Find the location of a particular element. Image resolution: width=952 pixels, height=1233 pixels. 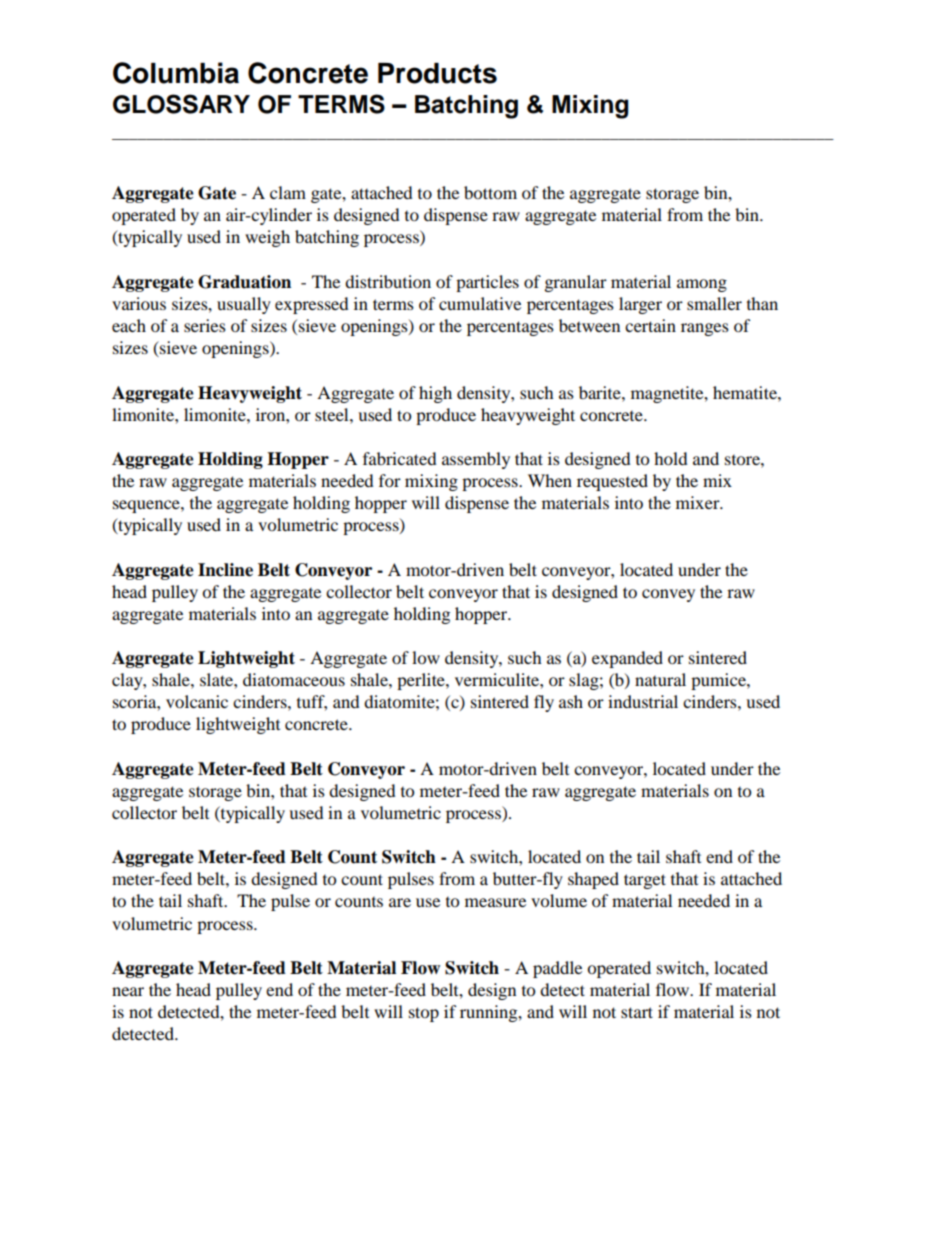

bottom is located at coordinates (490, 192).
